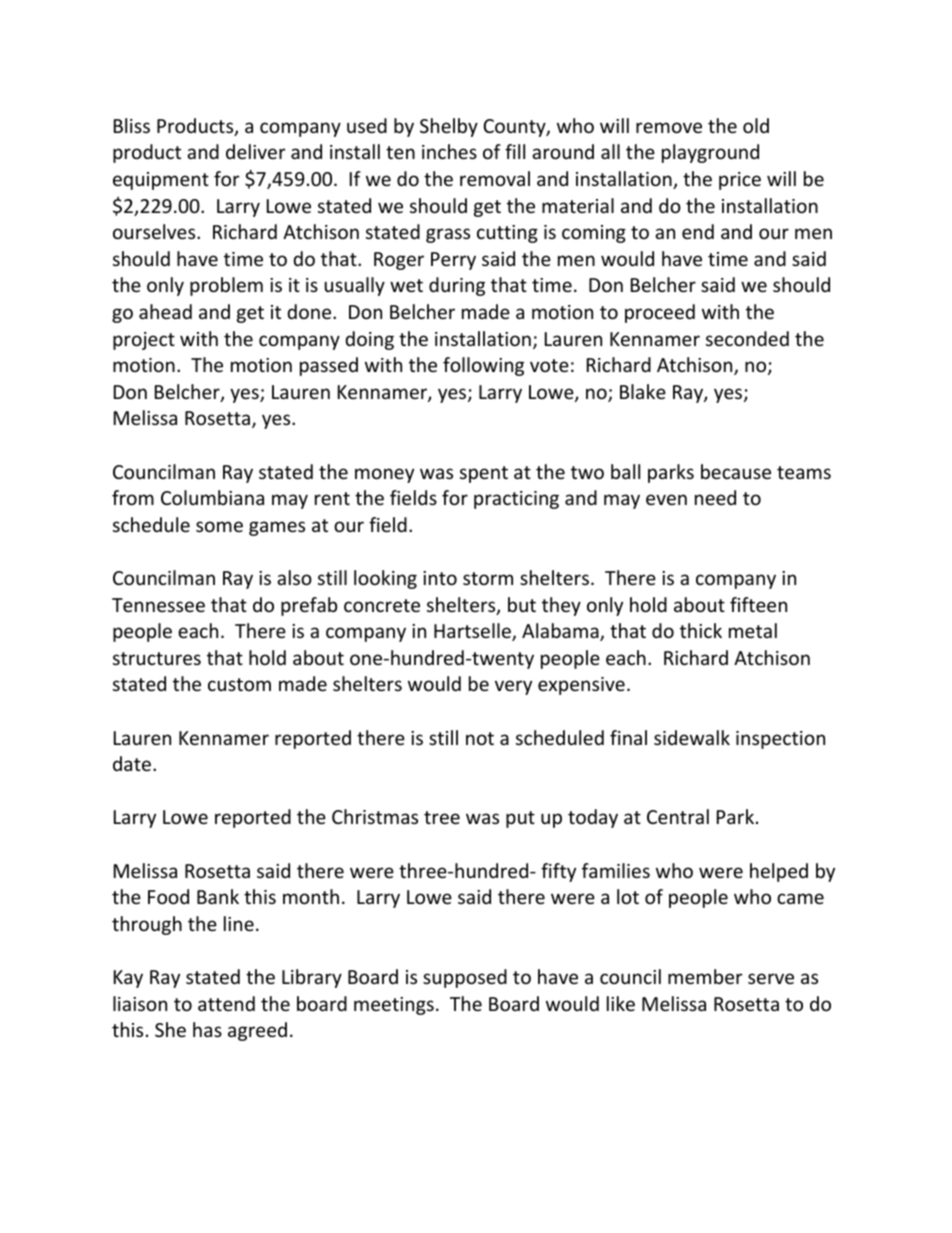 The image size is (952, 1233). I want to click on following, so click(483, 366).
